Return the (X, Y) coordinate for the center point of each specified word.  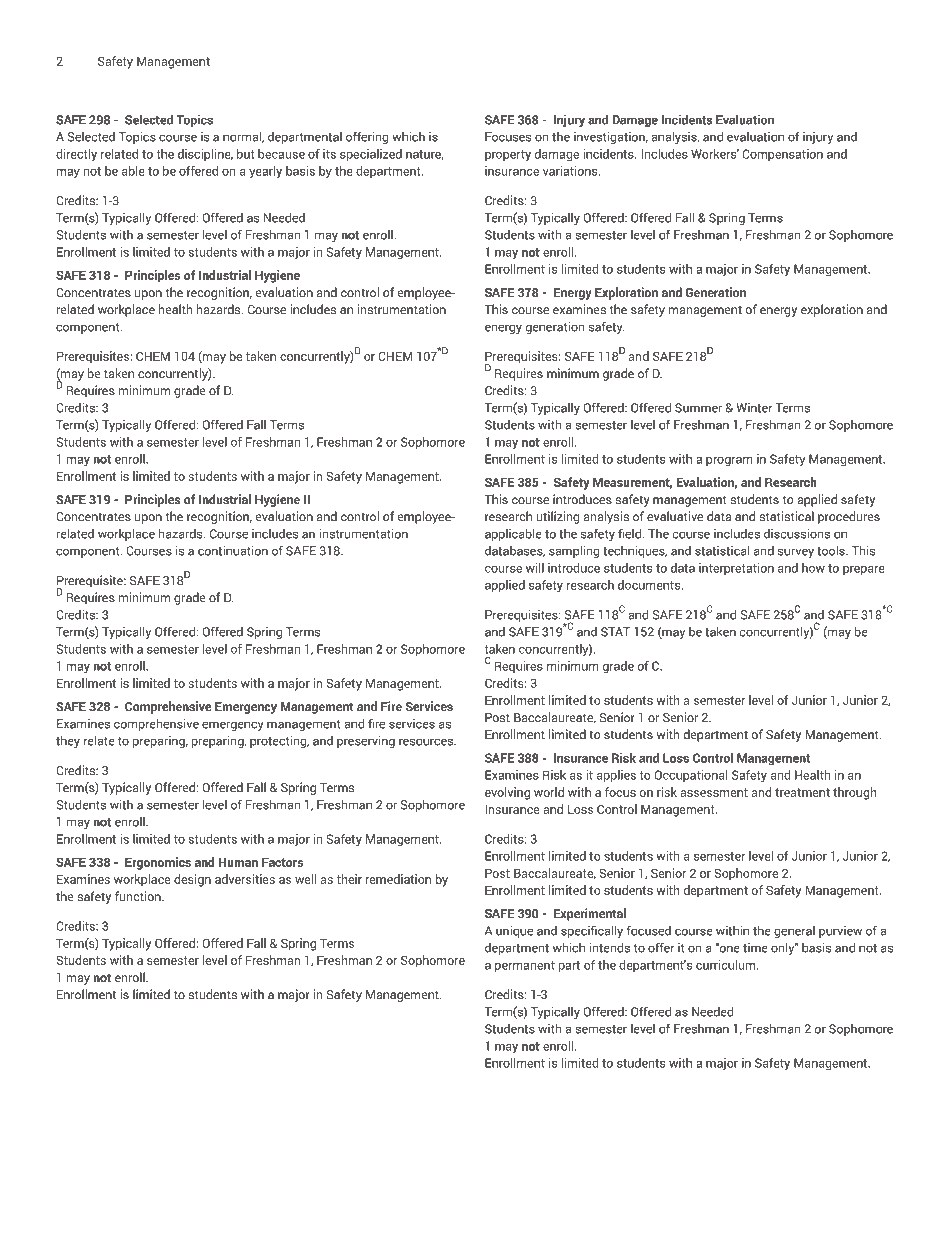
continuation (233, 550)
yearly (265, 172)
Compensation (782, 155)
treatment (802, 792)
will (535, 568)
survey (796, 553)
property (508, 156)
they (68, 741)
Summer (698, 408)
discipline (205, 155)
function (139, 896)
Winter (754, 408)
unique (514, 931)
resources (427, 742)
